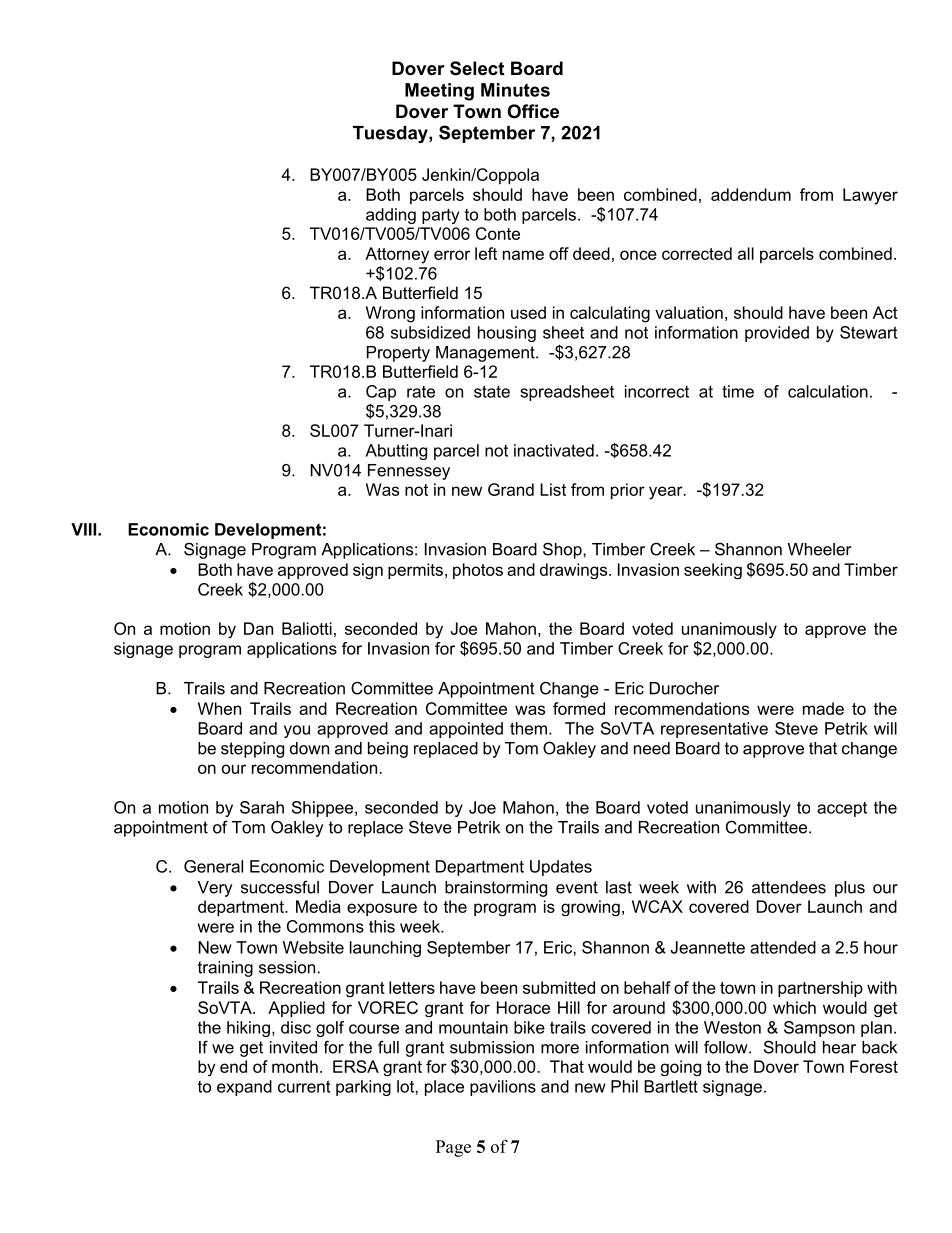 The height and width of the page is (1233, 952). What do you see at coordinates (575, 571) in the page?
I see `drawings` at bounding box center [575, 571].
